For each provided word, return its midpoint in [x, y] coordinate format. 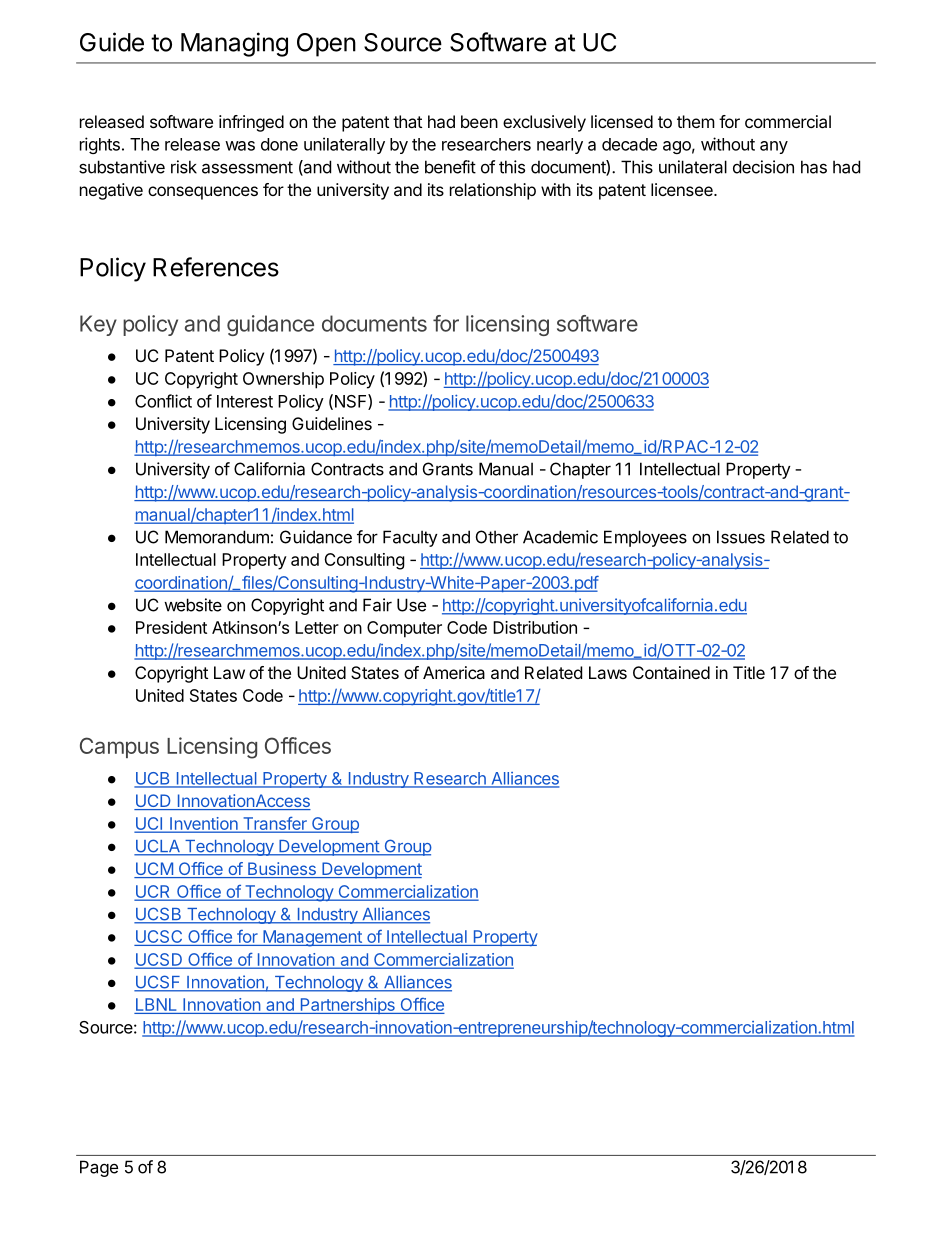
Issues [741, 537]
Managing [234, 44]
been [479, 121]
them [696, 121]
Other [497, 537]
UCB [153, 779]
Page [99, 1168]
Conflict [163, 401]
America [454, 672]
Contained [671, 672]
